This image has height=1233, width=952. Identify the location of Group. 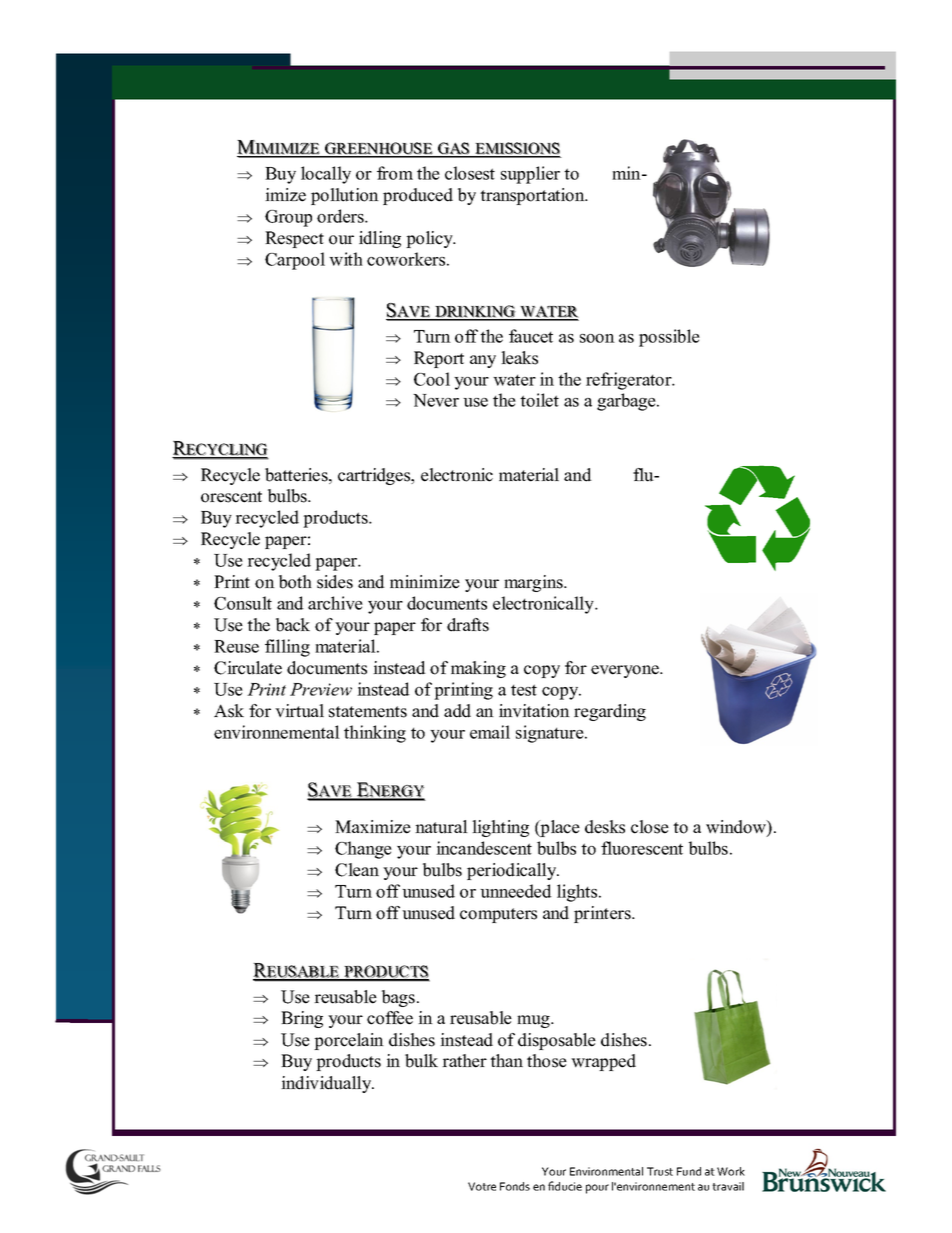
(288, 218).
